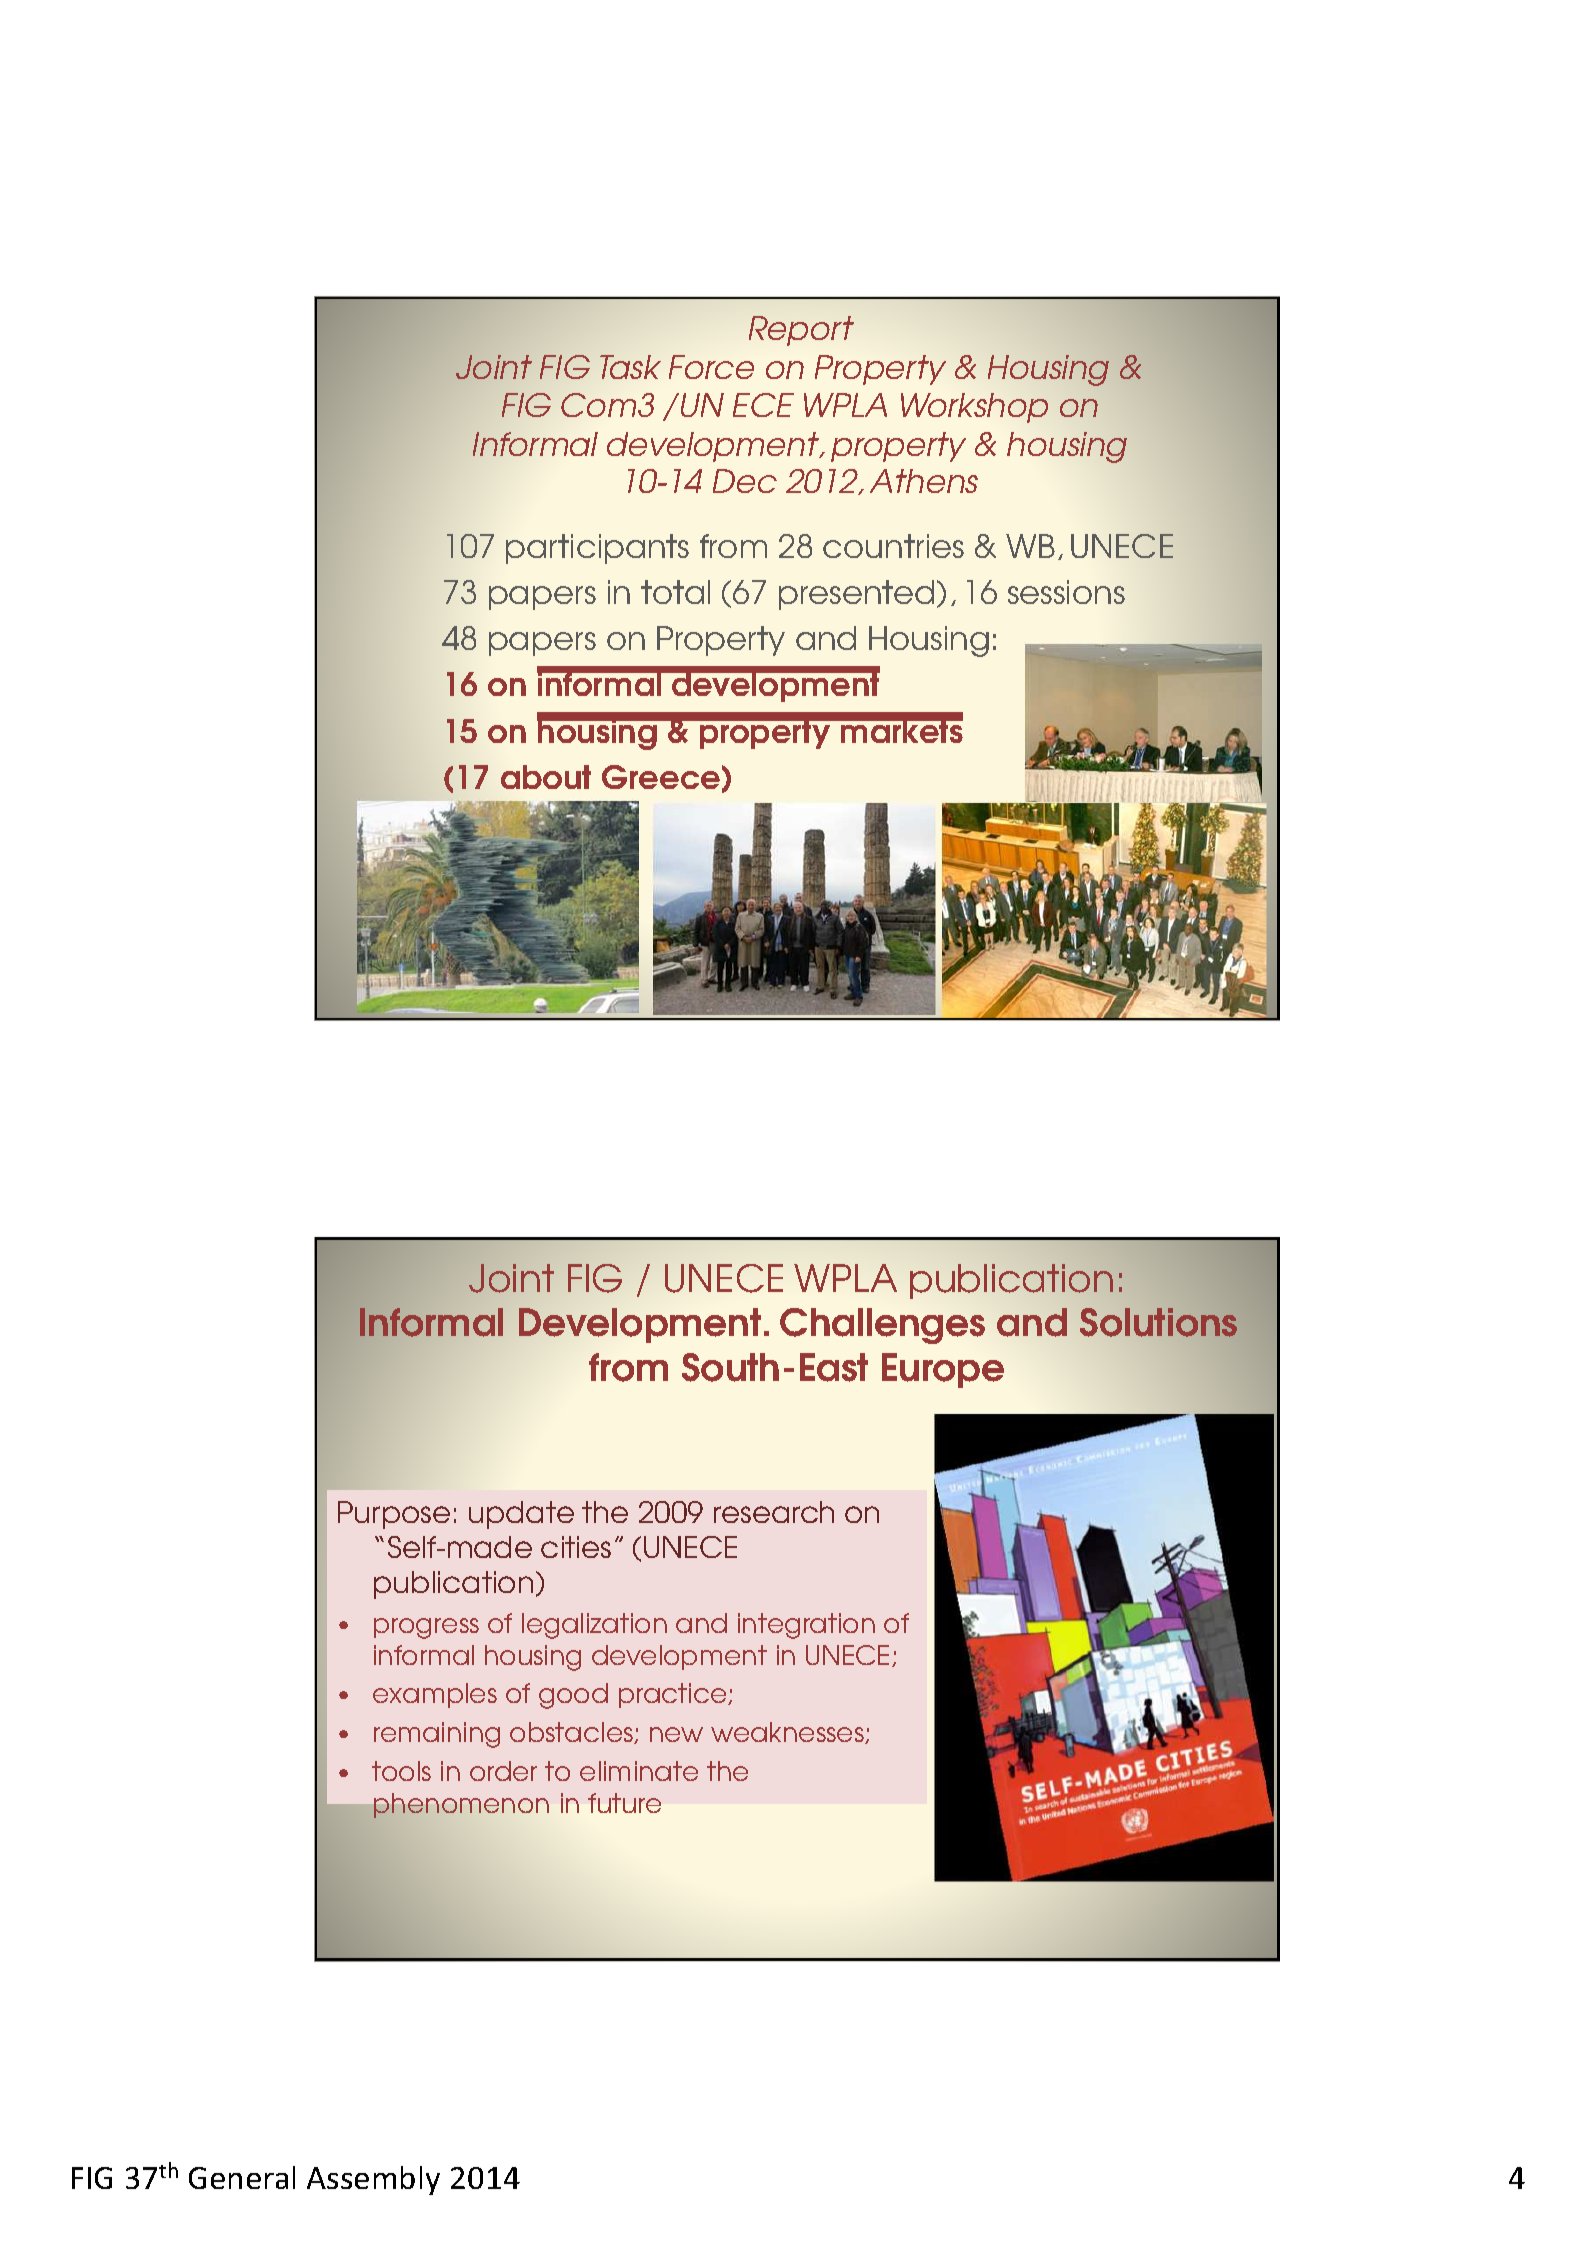  Describe the element at coordinates (674, 1695) in the document. I see `practice` at that location.
